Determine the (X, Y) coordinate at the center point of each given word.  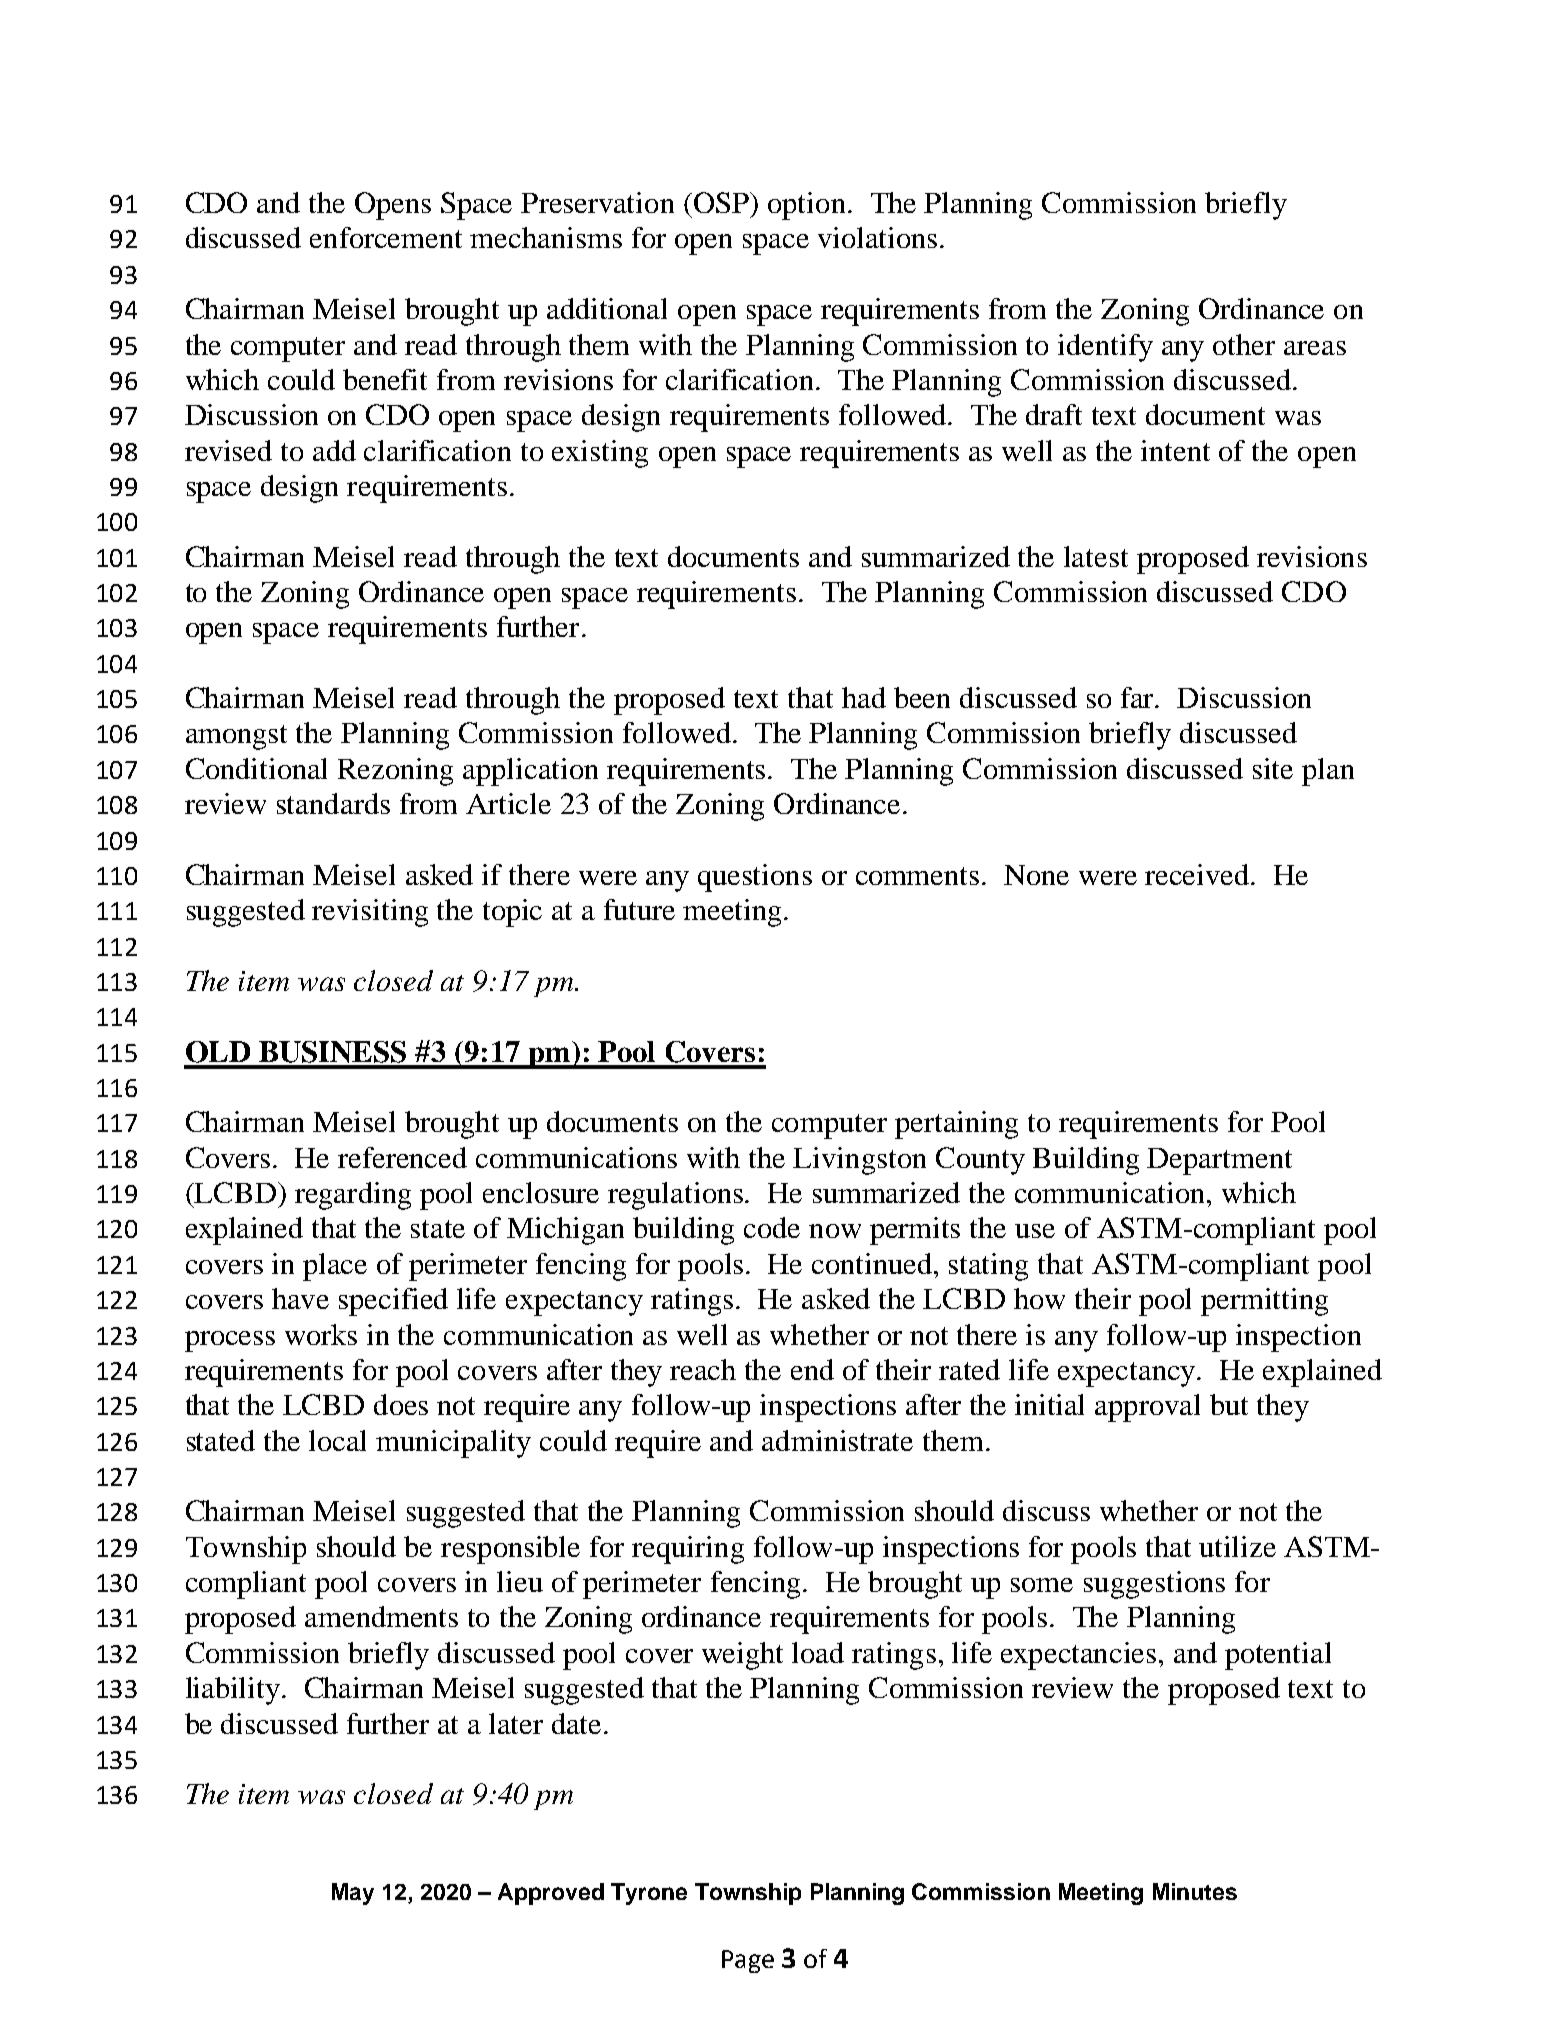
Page (748, 1961)
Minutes (1195, 1891)
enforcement (386, 237)
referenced (402, 1157)
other (1244, 344)
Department (1219, 1161)
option (806, 206)
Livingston (859, 1161)
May (353, 1894)
